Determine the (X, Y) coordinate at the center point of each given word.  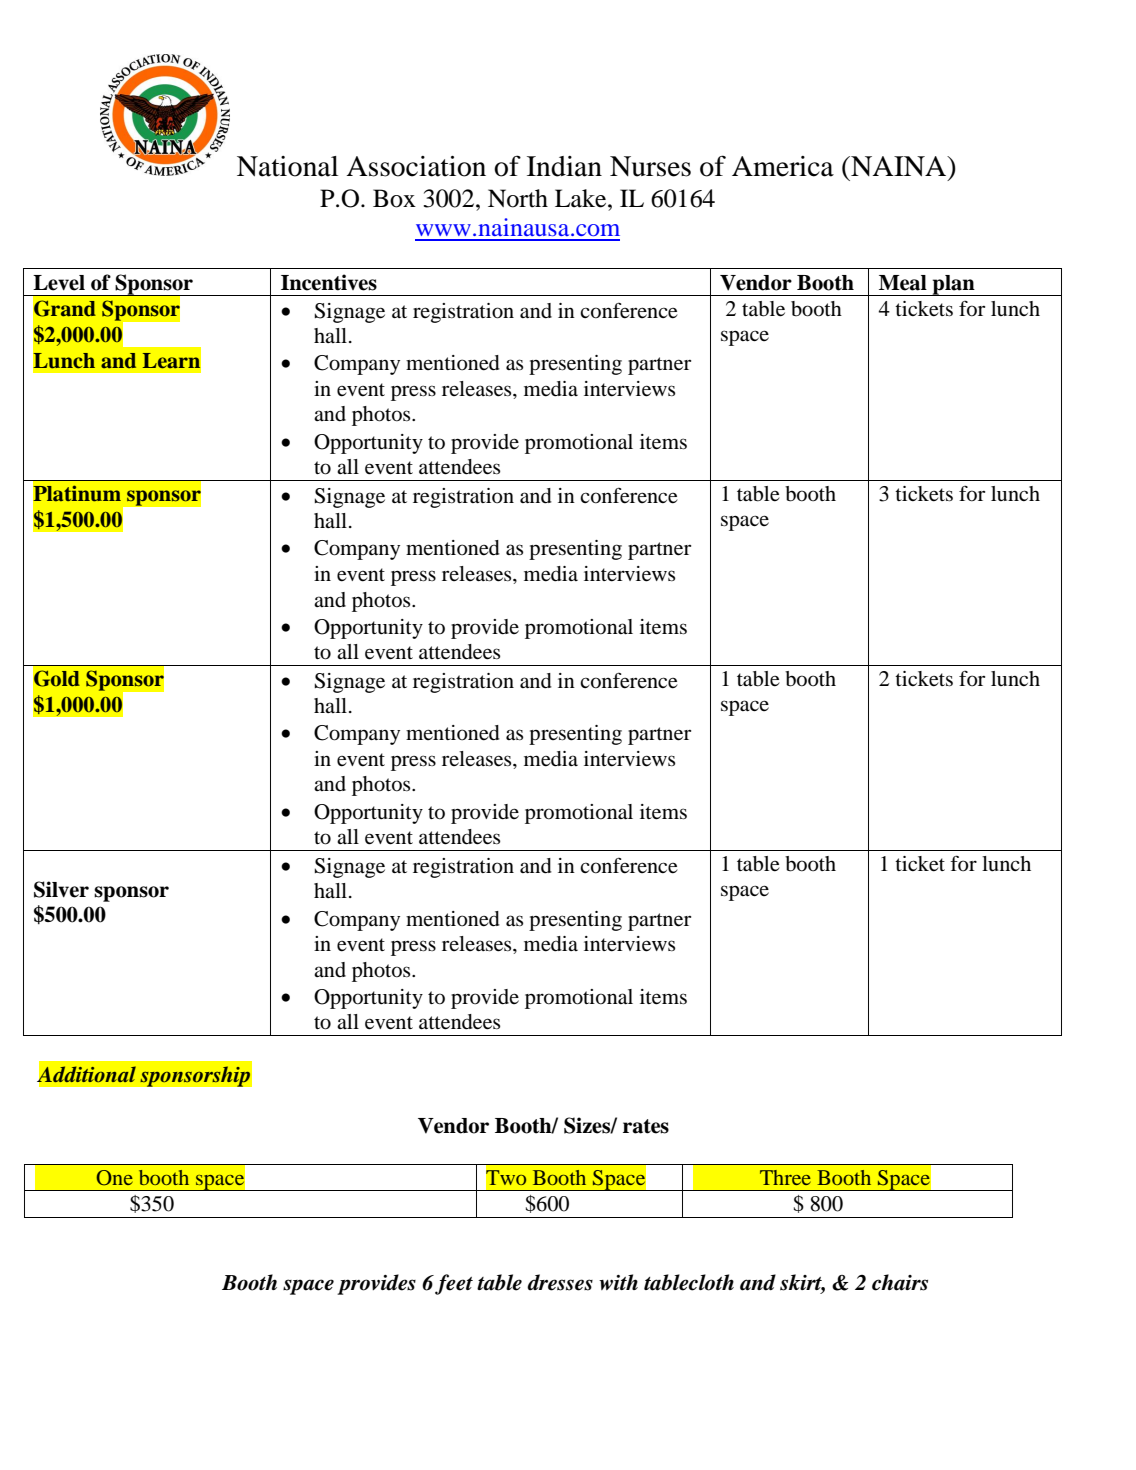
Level (59, 283)
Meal (903, 283)
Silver (61, 889)
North (518, 198)
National (287, 166)
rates (646, 1126)
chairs (900, 1282)
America (783, 166)
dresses (560, 1282)
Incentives (329, 282)
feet (454, 1284)
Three (785, 1177)
